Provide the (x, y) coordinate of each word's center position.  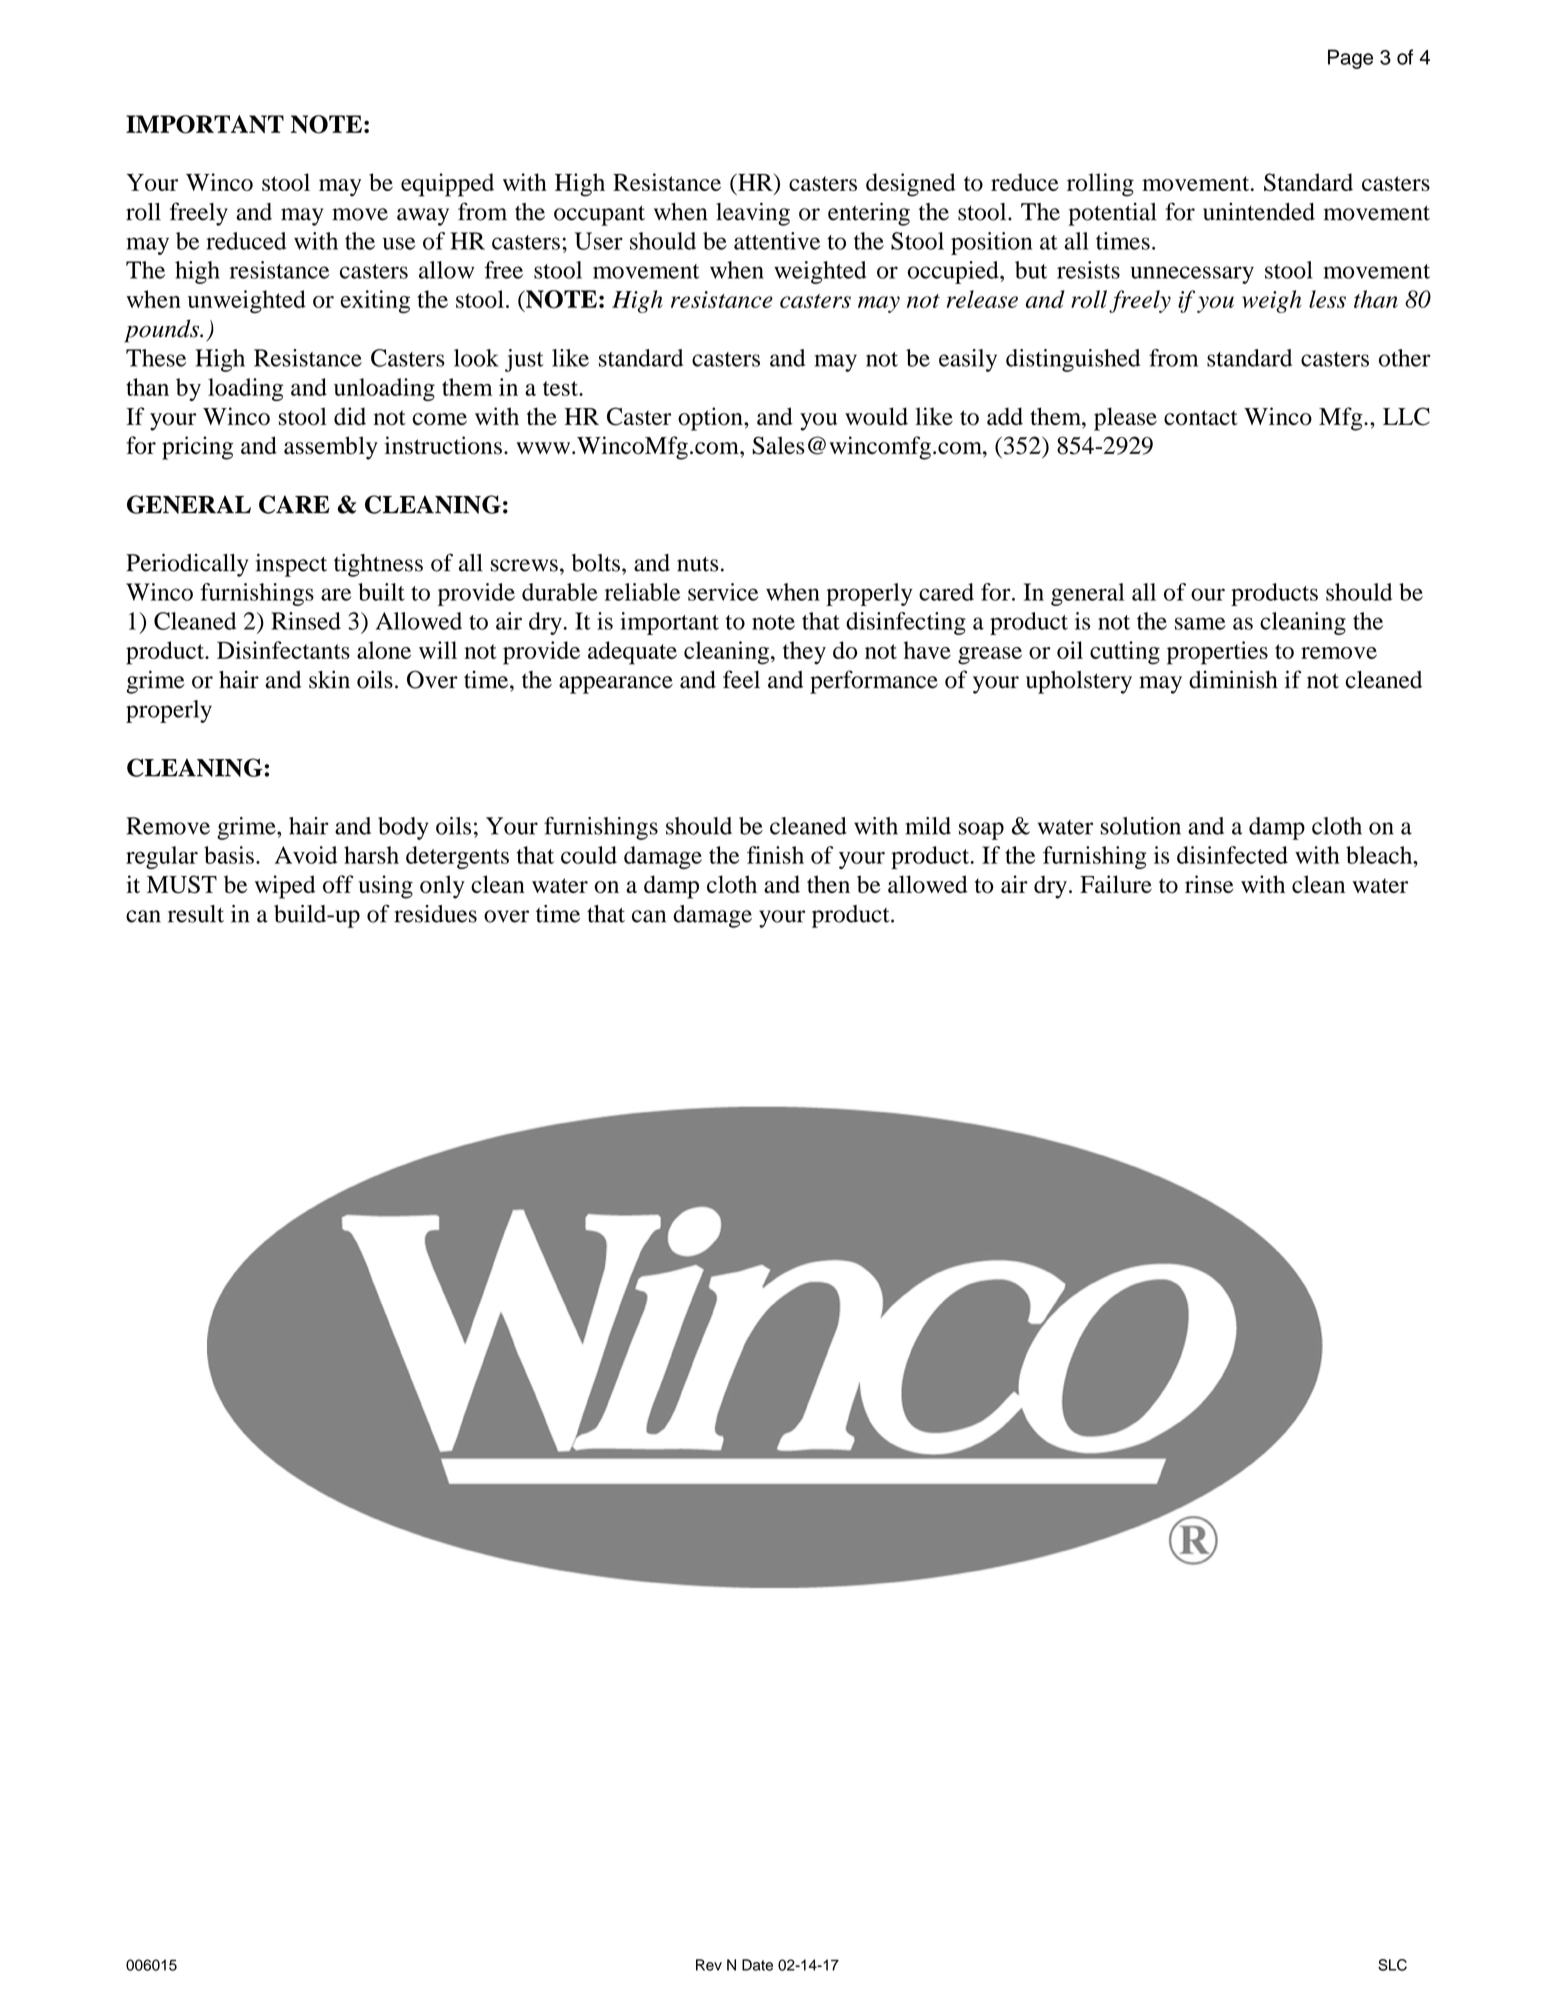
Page (1350, 59)
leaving (753, 214)
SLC (1392, 1965)
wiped (285, 887)
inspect (291, 565)
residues (435, 914)
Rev (709, 1965)
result (196, 914)
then (828, 884)
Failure (1116, 884)
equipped (447, 185)
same (1200, 623)
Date (757, 1965)
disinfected (1232, 855)
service (723, 592)
